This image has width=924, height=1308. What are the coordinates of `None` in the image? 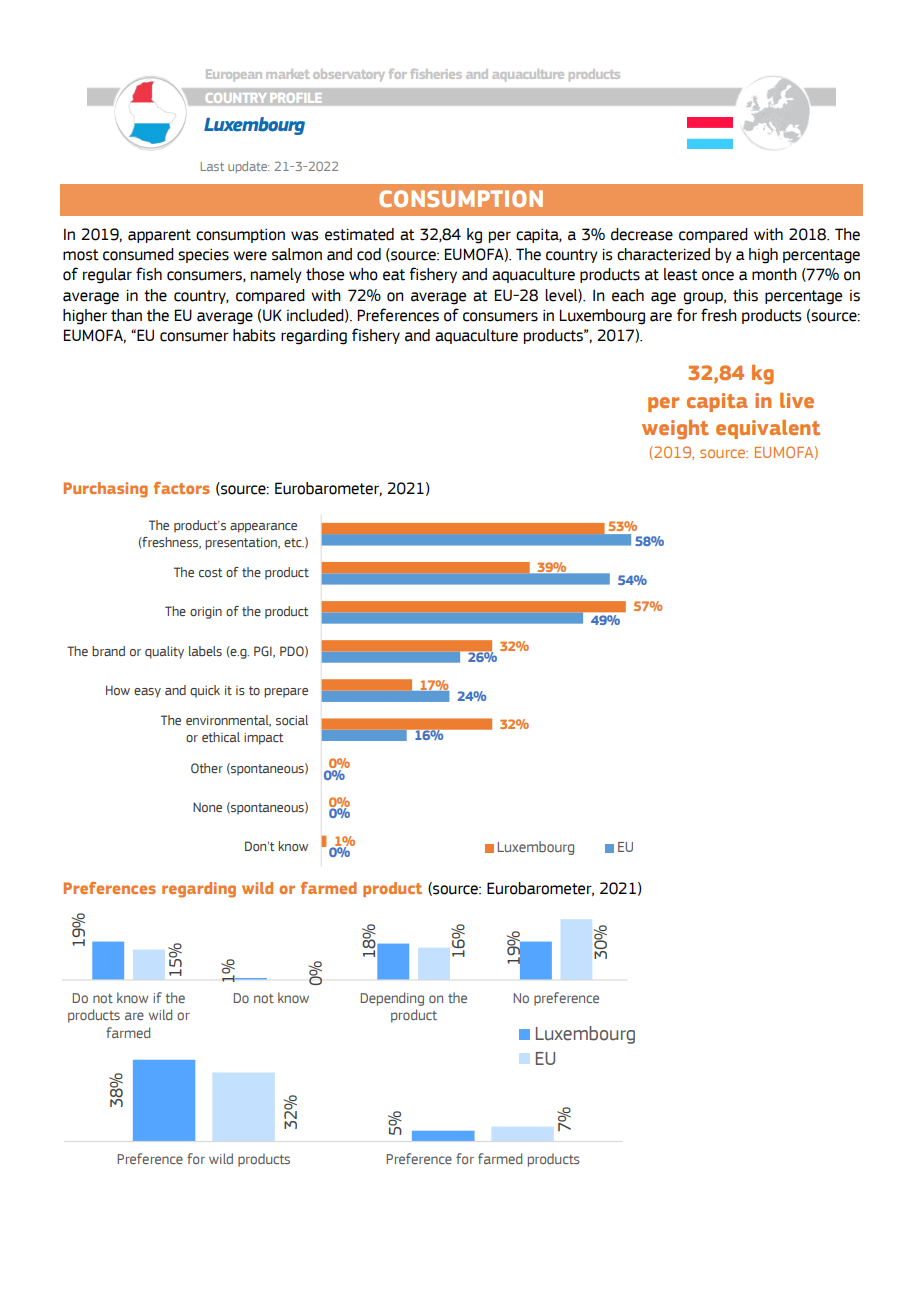 It's located at (207, 807).
